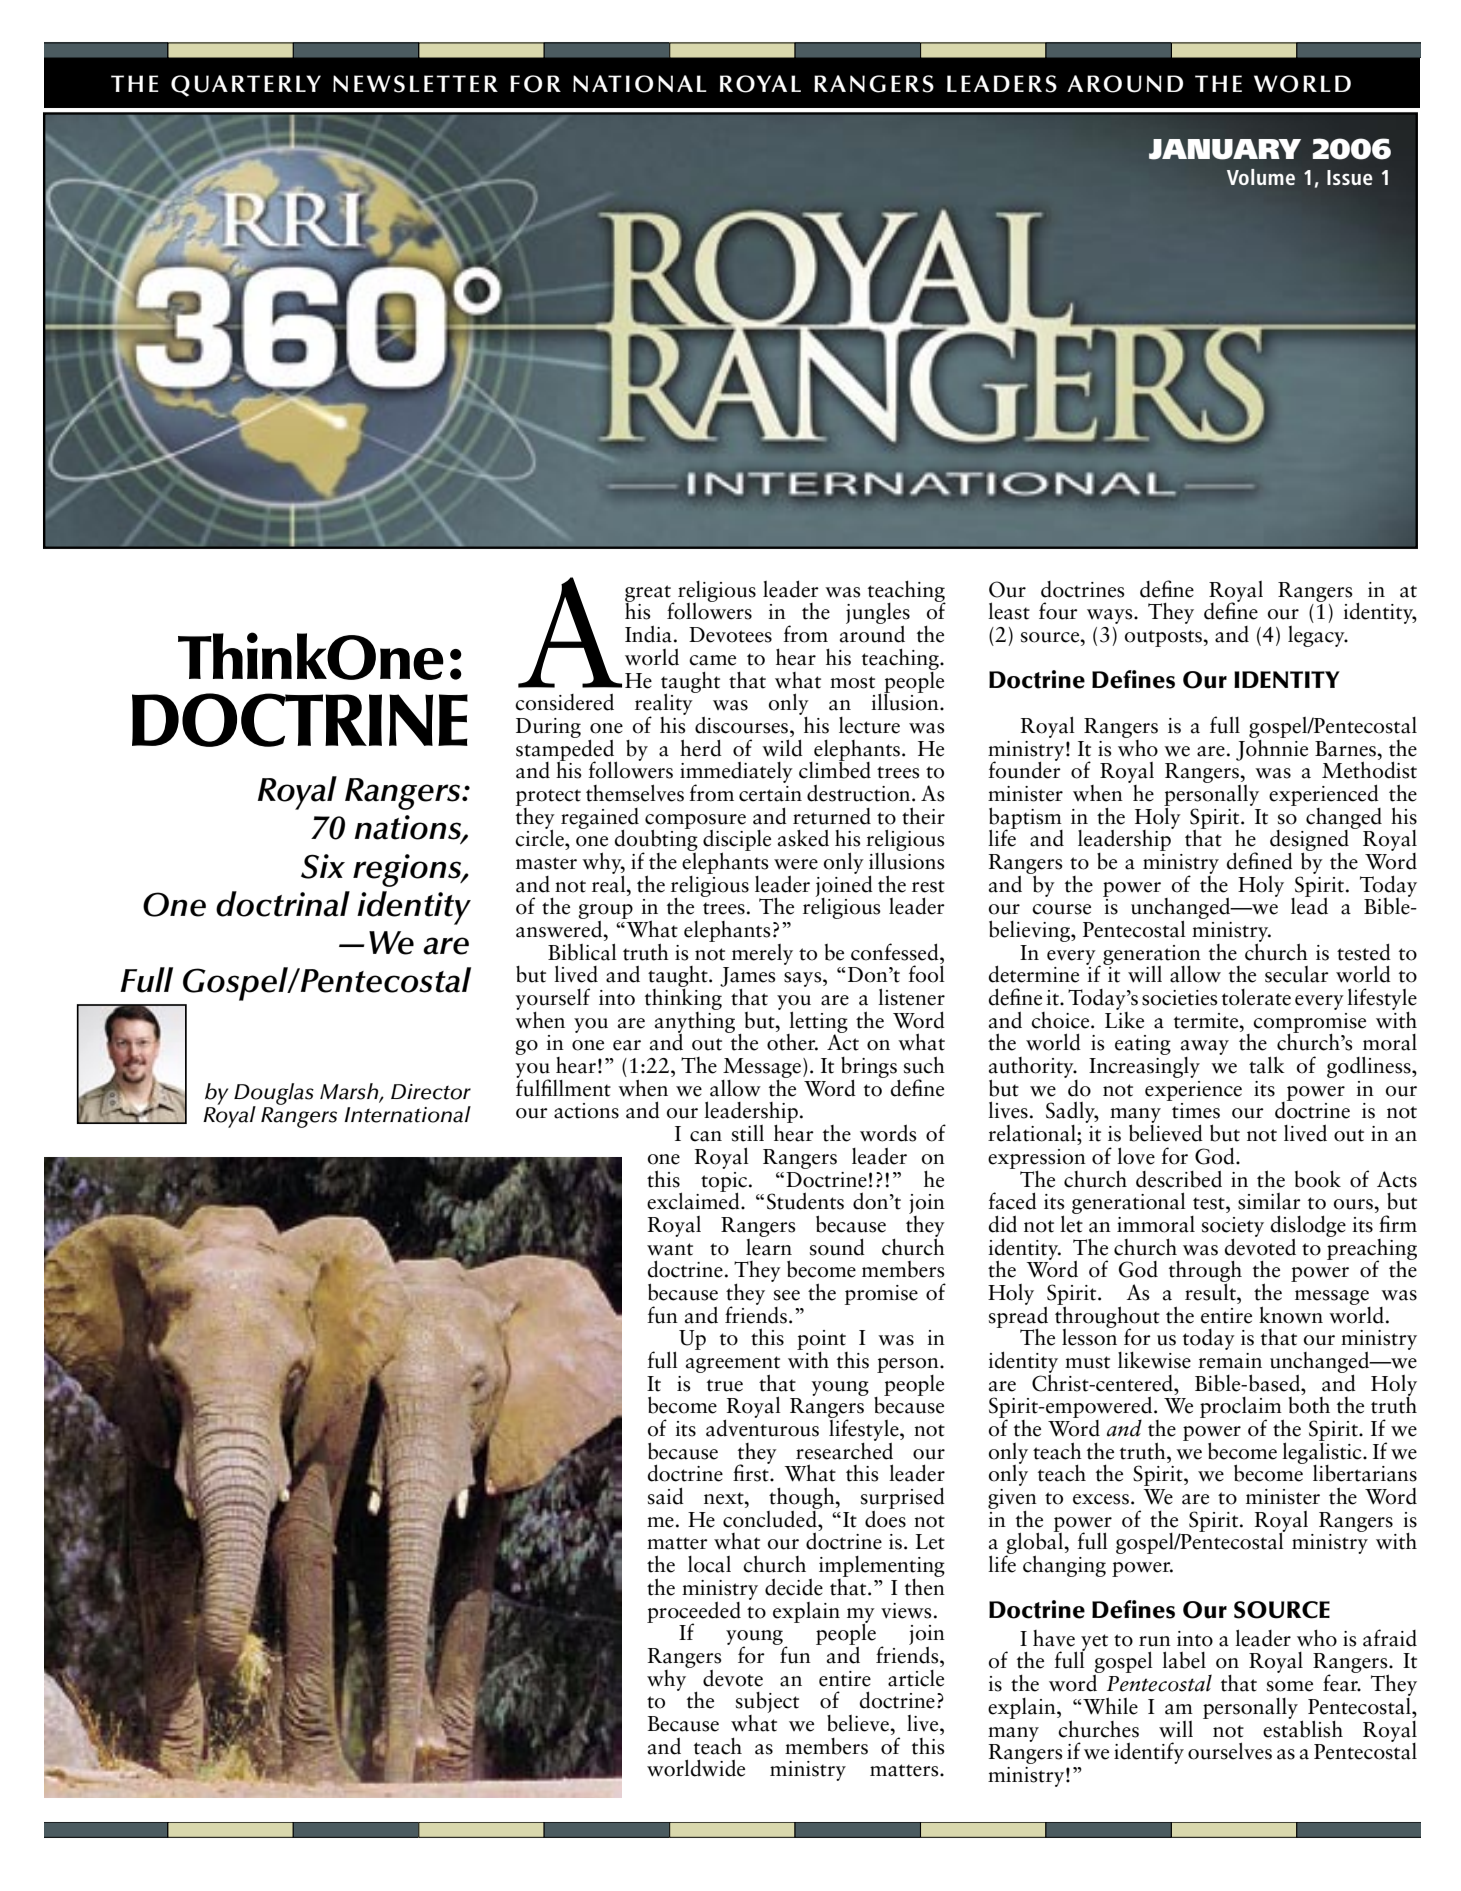 Image resolution: width=1461 pixels, height=1891 pixels. I want to click on least, so click(1009, 611).
